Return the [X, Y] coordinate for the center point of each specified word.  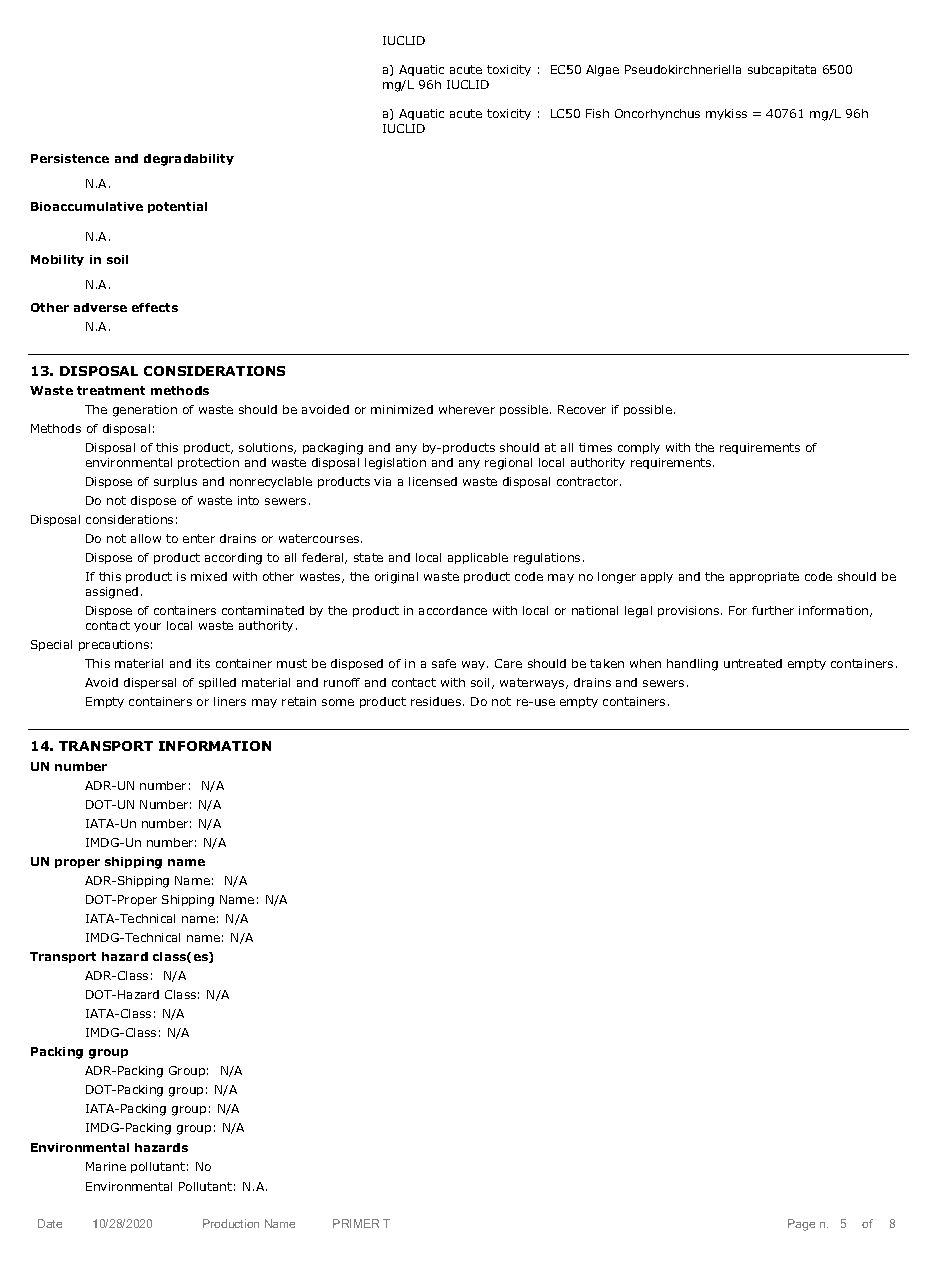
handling [692, 665]
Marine [106, 1166]
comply [639, 448]
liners [230, 701]
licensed [433, 481]
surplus [175, 482]
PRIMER [356, 1223]
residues [436, 701]
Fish [597, 113]
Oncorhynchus [657, 114]
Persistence [70, 158]
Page [801, 1225]
